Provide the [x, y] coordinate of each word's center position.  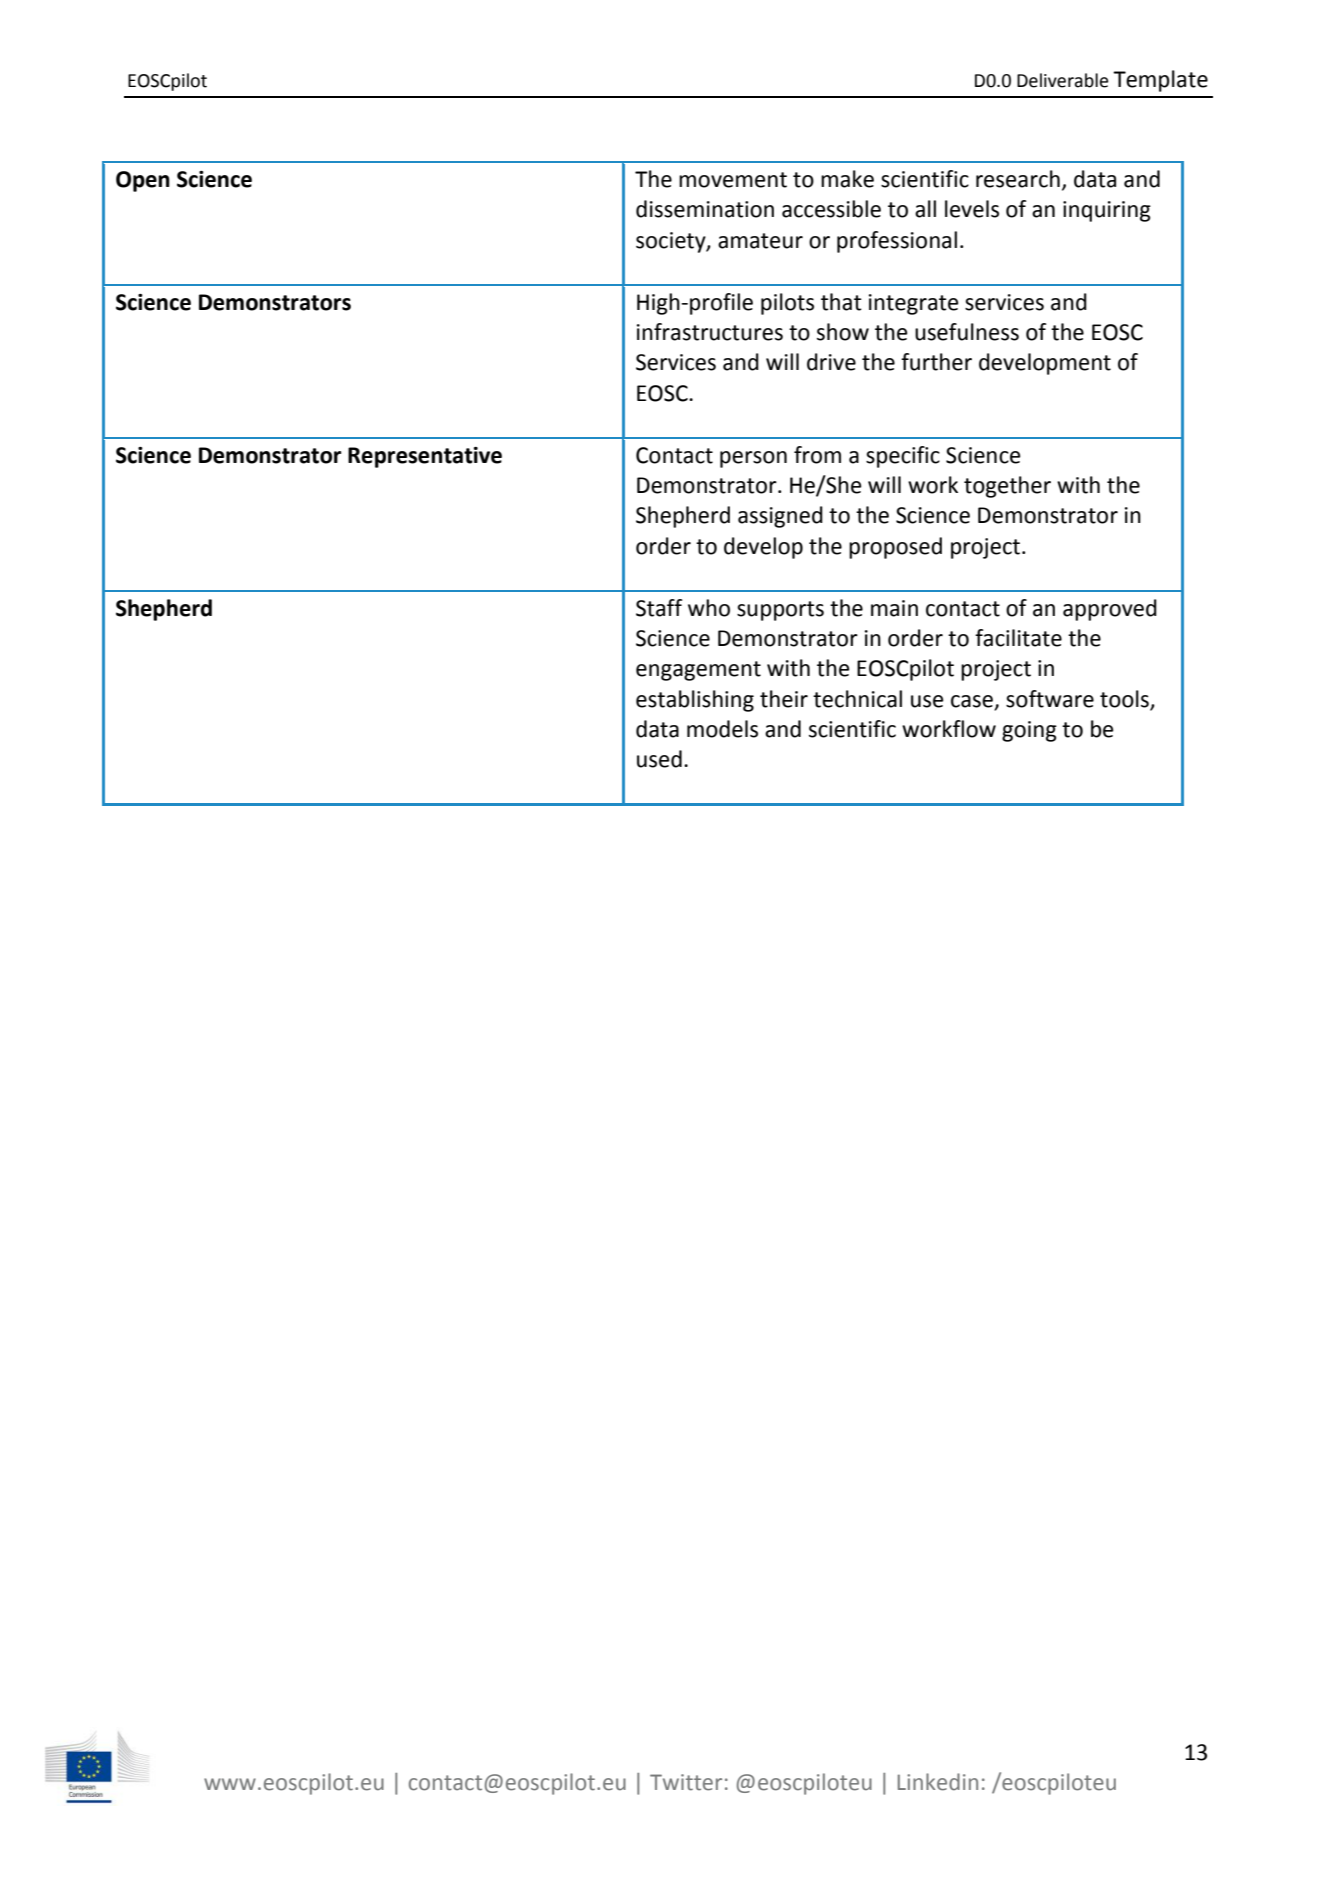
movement [733, 180]
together [1007, 487]
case [973, 702]
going [1029, 731]
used [659, 759]
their [784, 699]
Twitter [686, 1782]
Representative [425, 457]
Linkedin [938, 1782]
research [1018, 179]
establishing [695, 701]
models [722, 729]
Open [143, 181]
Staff [659, 608]
